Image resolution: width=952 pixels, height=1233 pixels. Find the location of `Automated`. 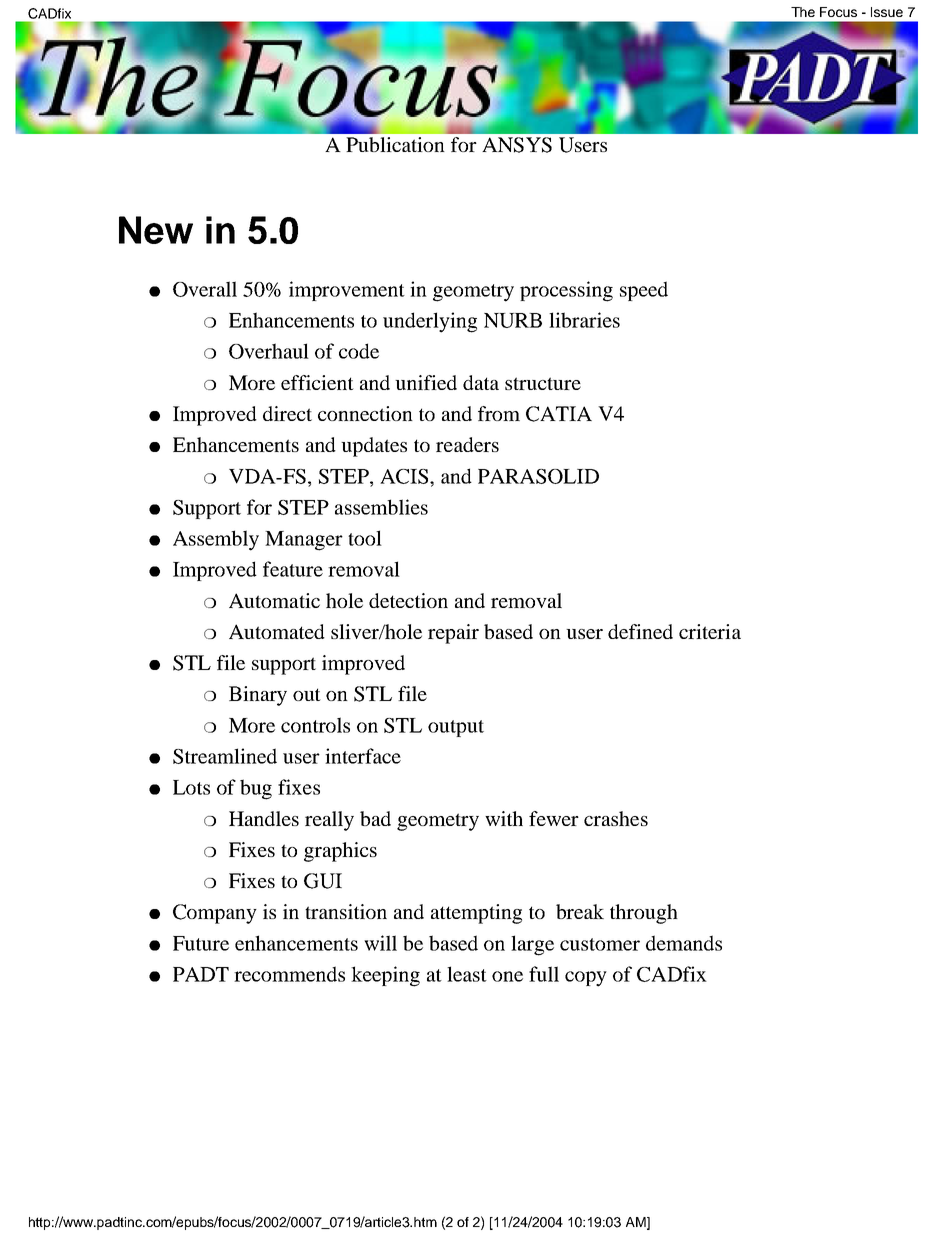

Automated is located at coordinates (277, 631).
